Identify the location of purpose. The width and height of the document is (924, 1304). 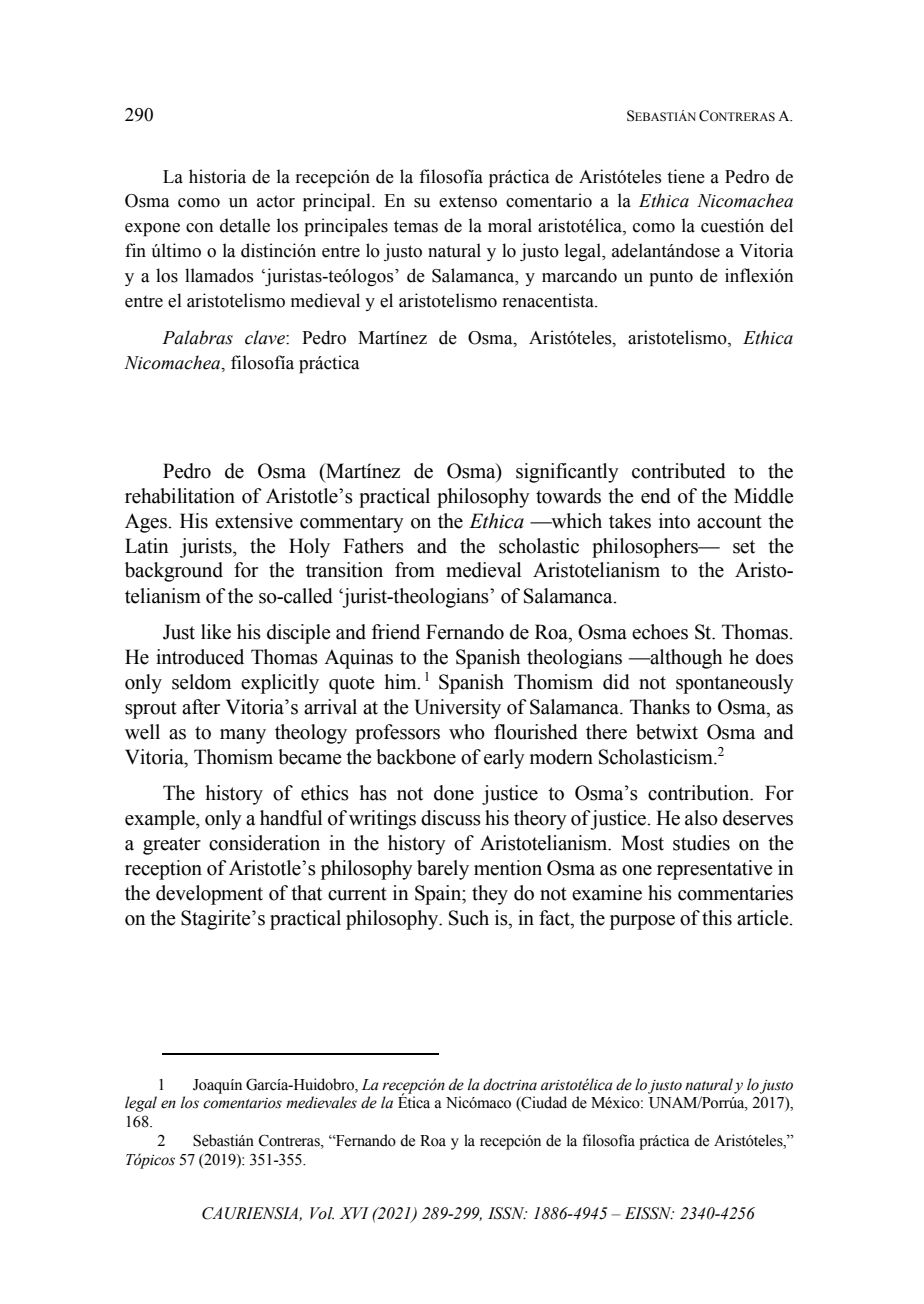
(642, 922).
